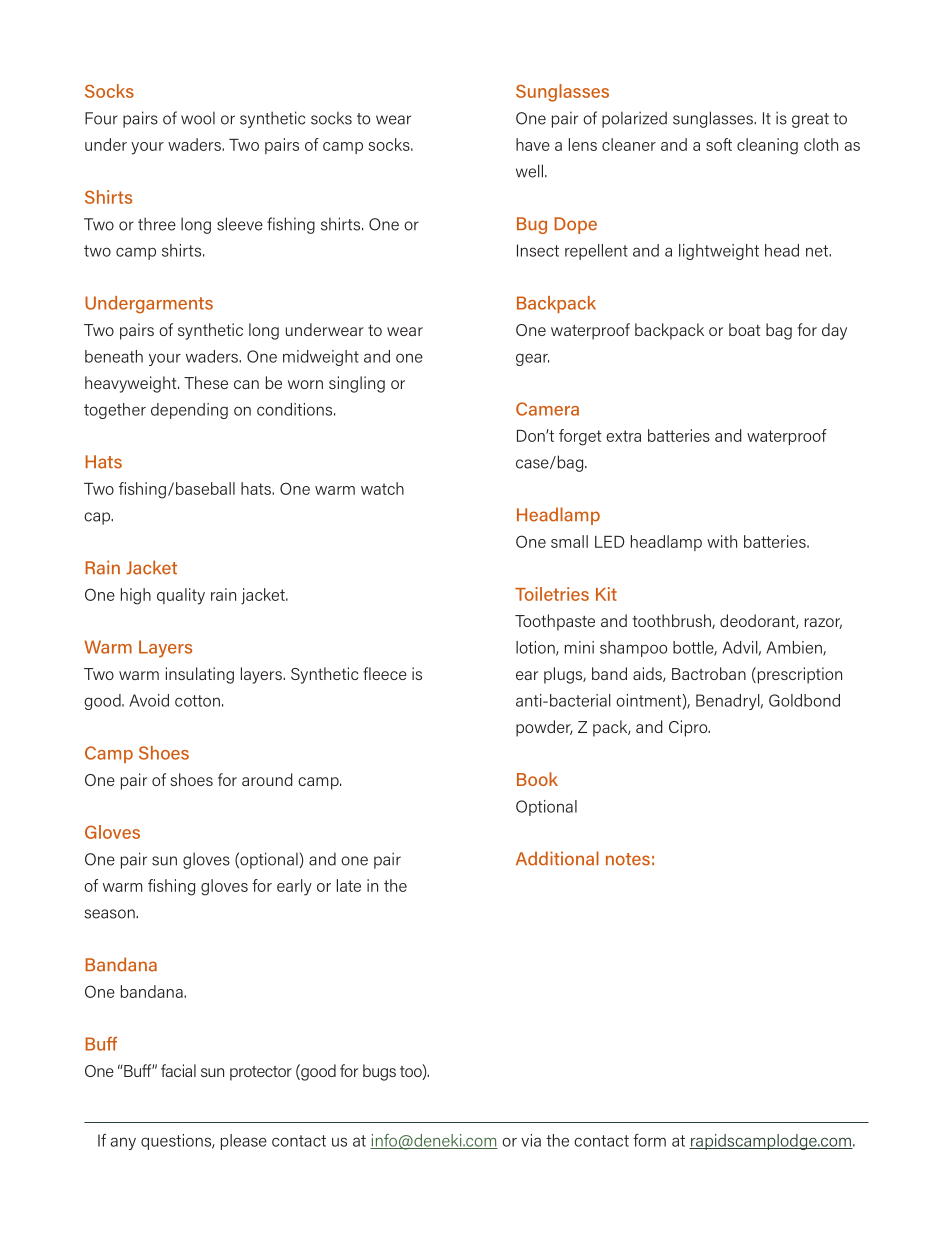 Image resolution: width=952 pixels, height=1233 pixels. I want to click on have, so click(533, 144).
